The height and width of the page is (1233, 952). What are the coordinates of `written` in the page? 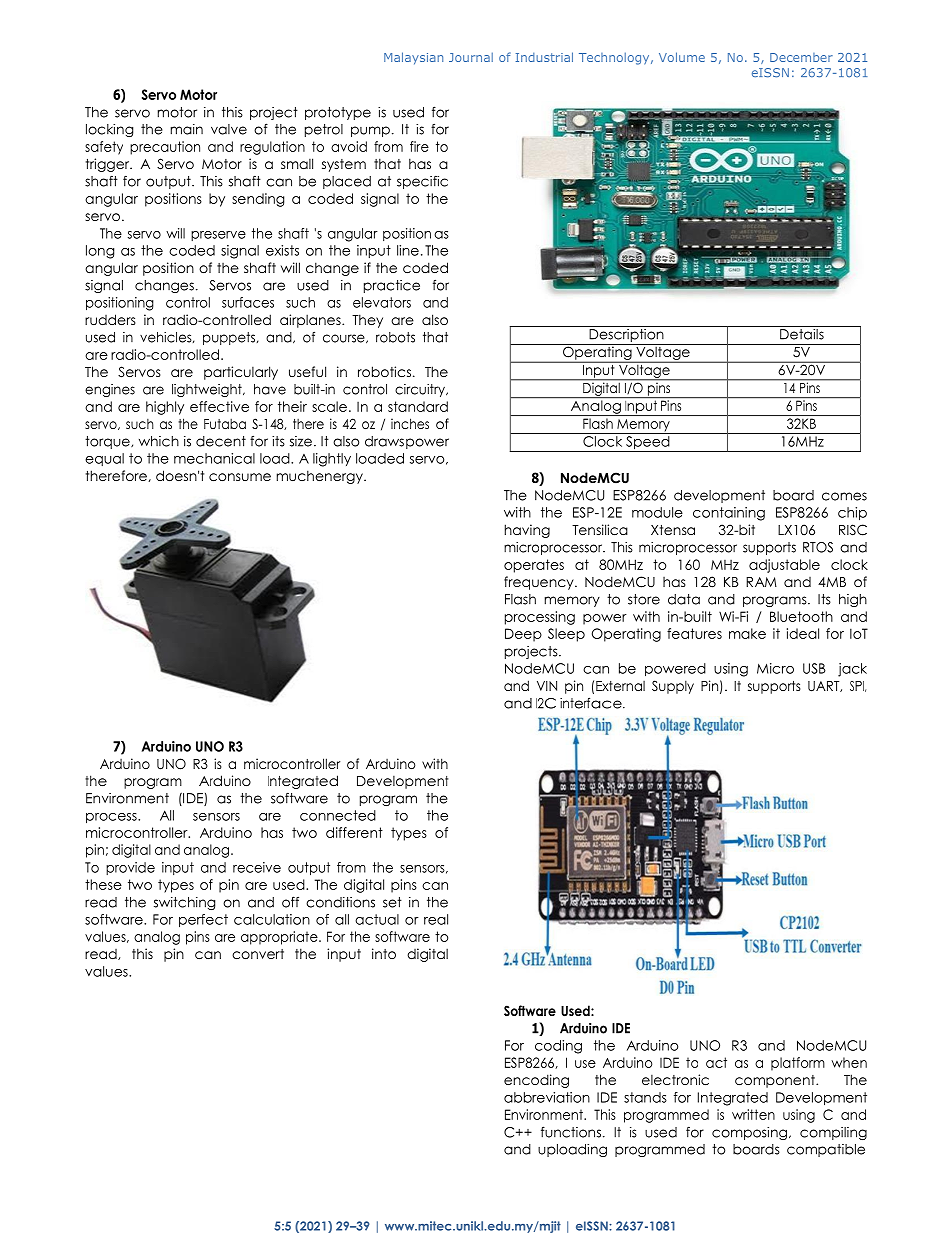 It's located at (753, 1114).
